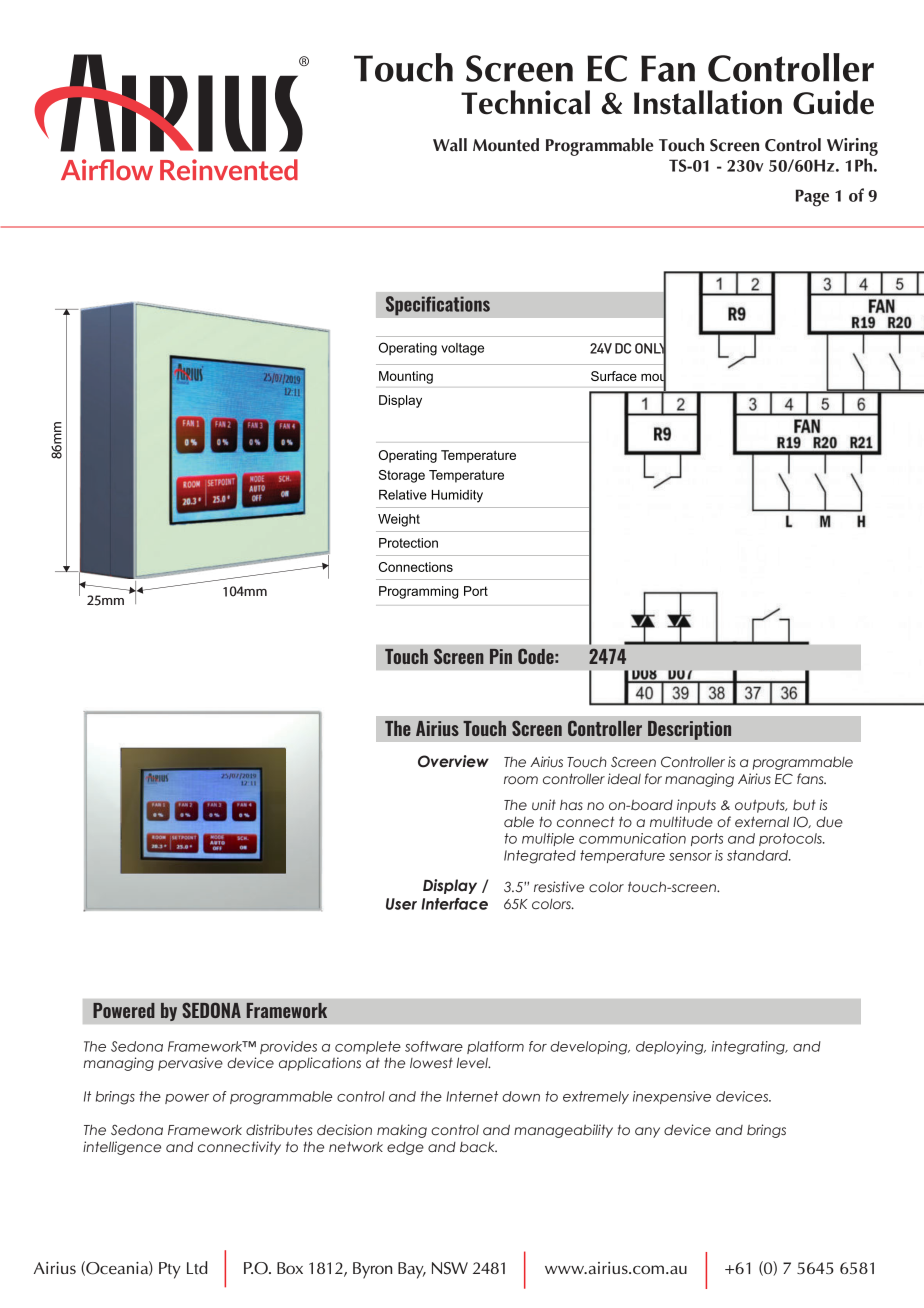 The width and height of the document is (924, 1308). What do you see at coordinates (690, 730) in the document?
I see `Description` at bounding box center [690, 730].
